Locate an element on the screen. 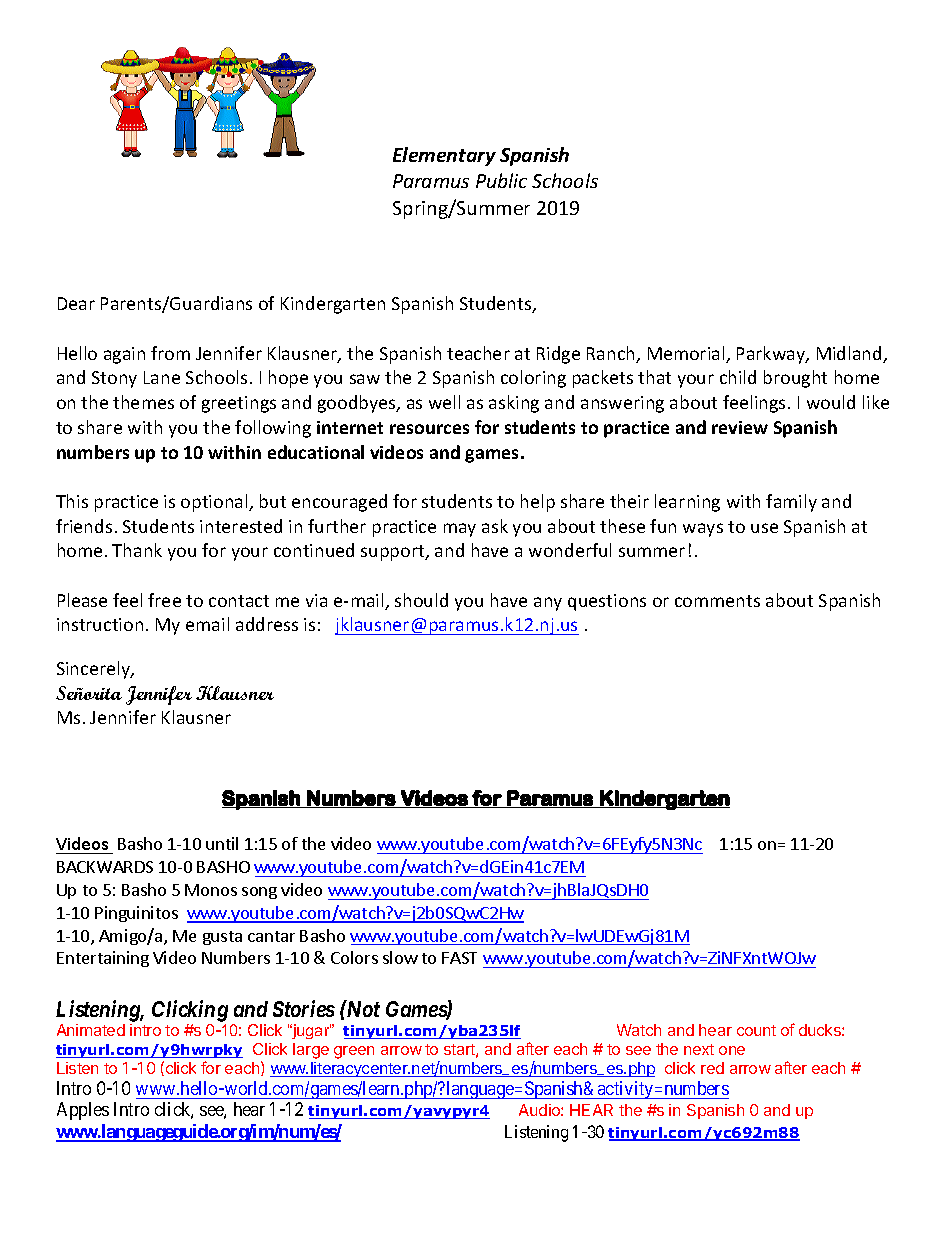  Public is located at coordinates (501, 180).
